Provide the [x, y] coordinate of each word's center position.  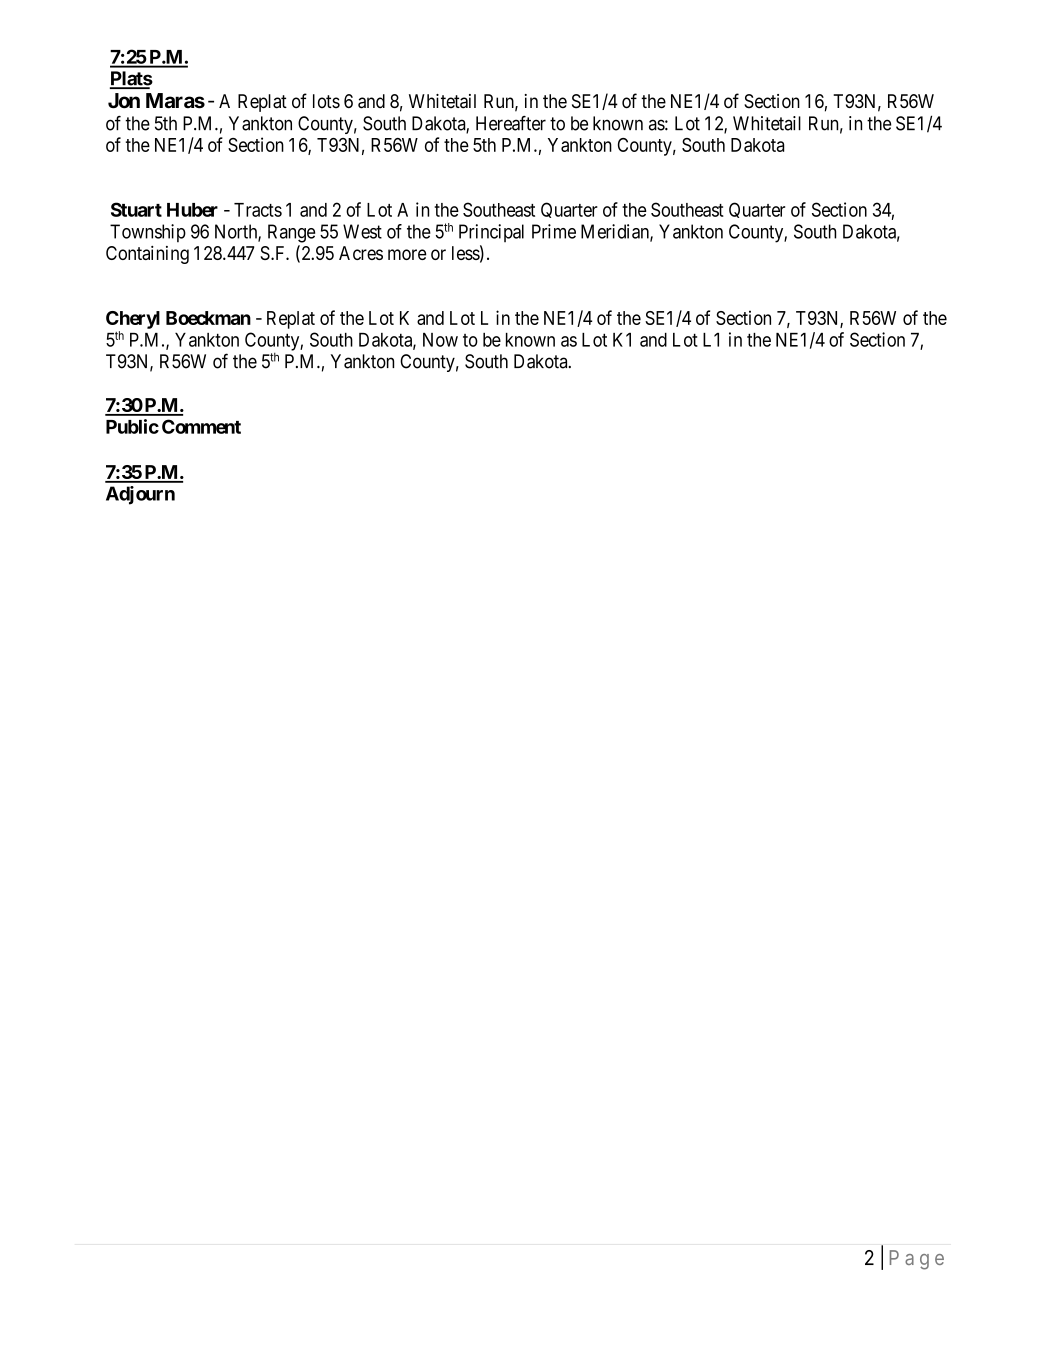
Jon [124, 101]
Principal [491, 233]
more [407, 254]
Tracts [258, 210]
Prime [554, 231]
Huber [192, 210]
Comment [201, 426]
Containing [147, 255]
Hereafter [511, 123]
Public [132, 426]
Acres [361, 253]
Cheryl [133, 320]
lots [326, 101]
